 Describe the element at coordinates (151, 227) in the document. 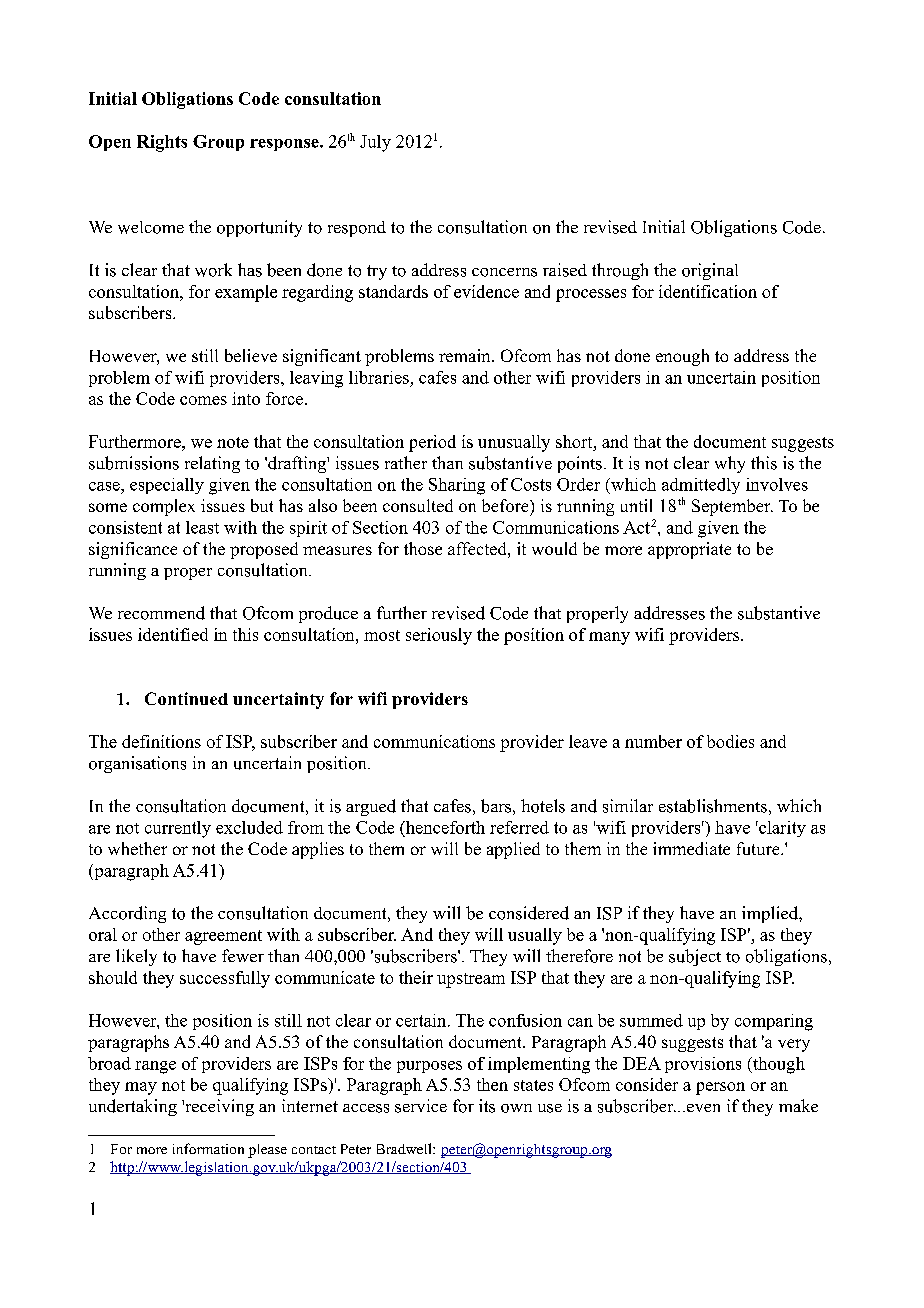

I see `welcome` at that location.
